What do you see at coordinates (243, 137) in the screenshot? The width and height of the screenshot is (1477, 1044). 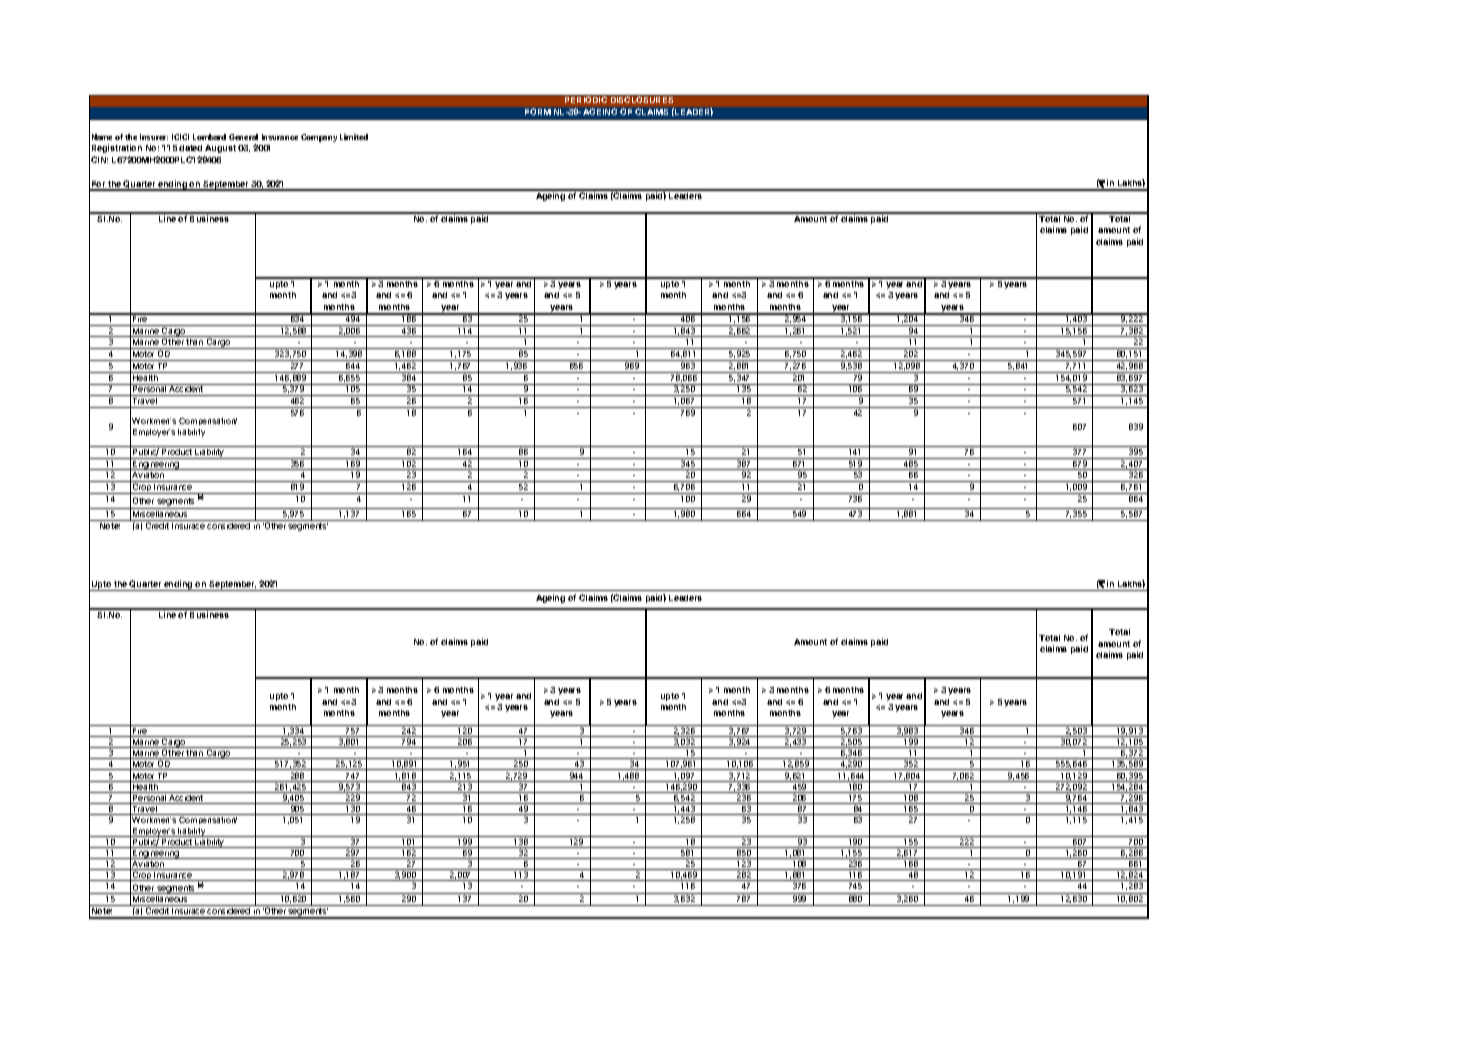 I see `General` at bounding box center [243, 137].
